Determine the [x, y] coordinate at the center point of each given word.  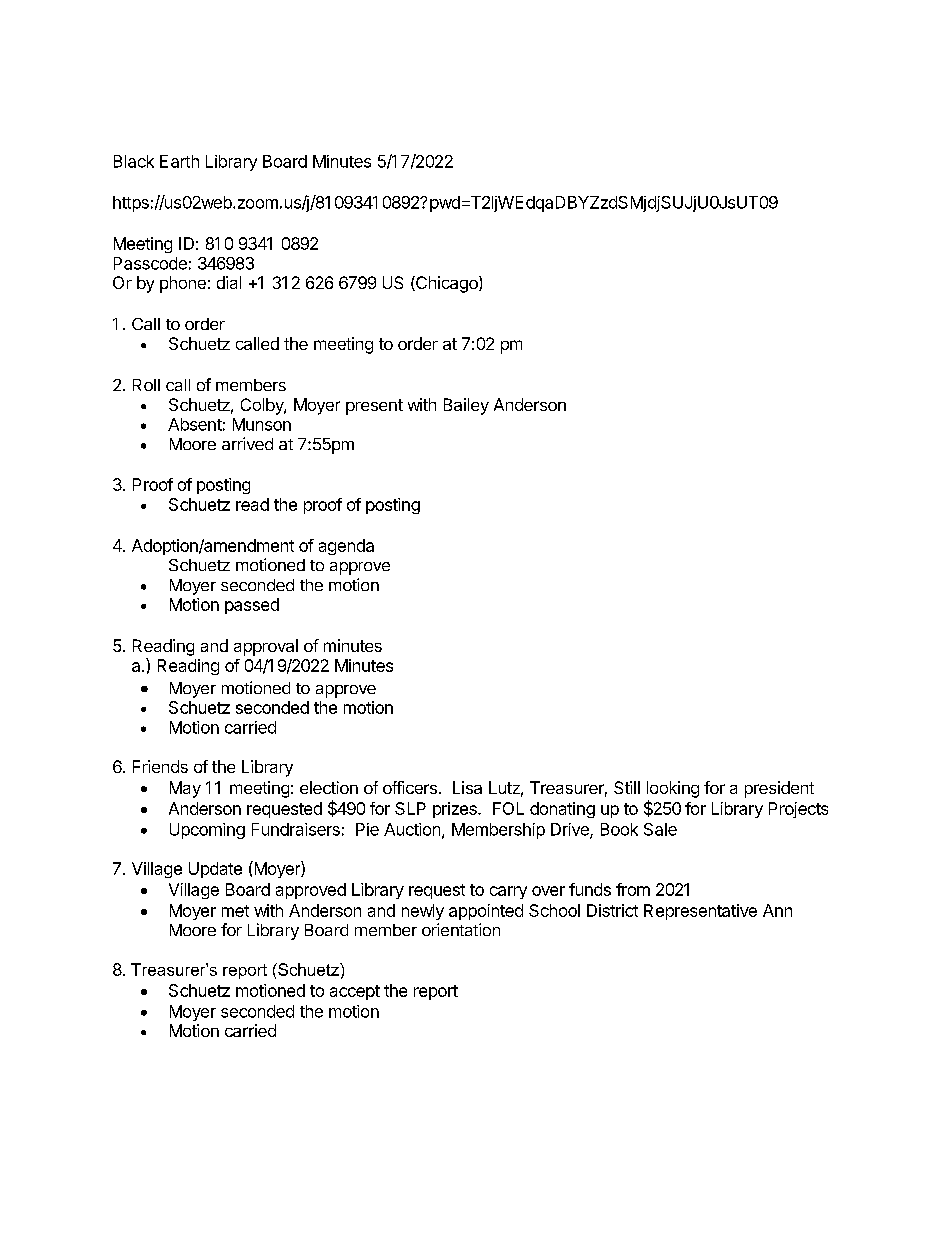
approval [266, 647]
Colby [263, 406]
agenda [346, 547]
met [235, 911]
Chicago [447, 284]
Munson [262, 424]
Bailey [466, 406]
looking [673, 789]
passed [252, 606]
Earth [179, 161]
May [185, 789]
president [779, 789]
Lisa [467, 787]
